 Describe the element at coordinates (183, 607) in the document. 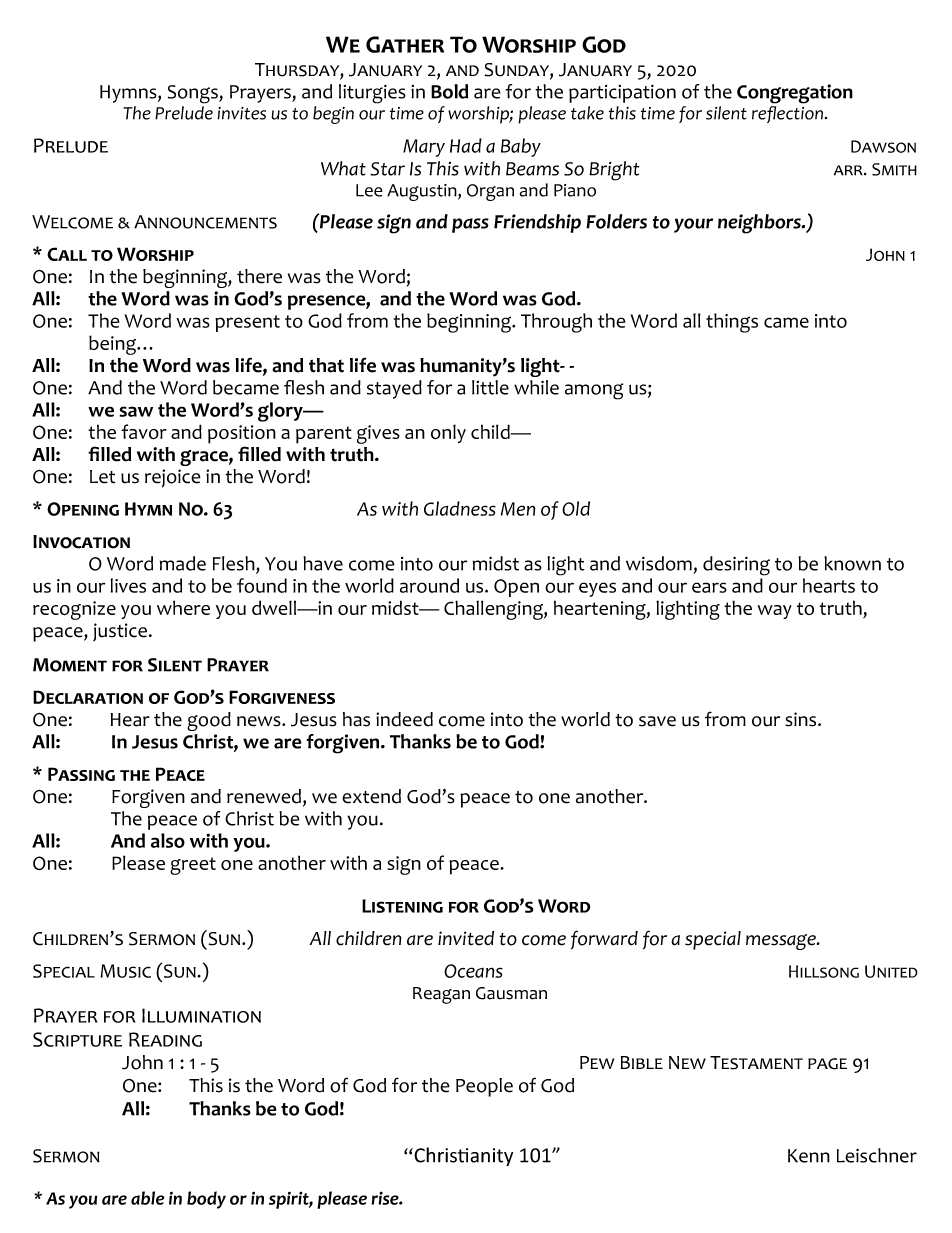

I see `where` at that location.
